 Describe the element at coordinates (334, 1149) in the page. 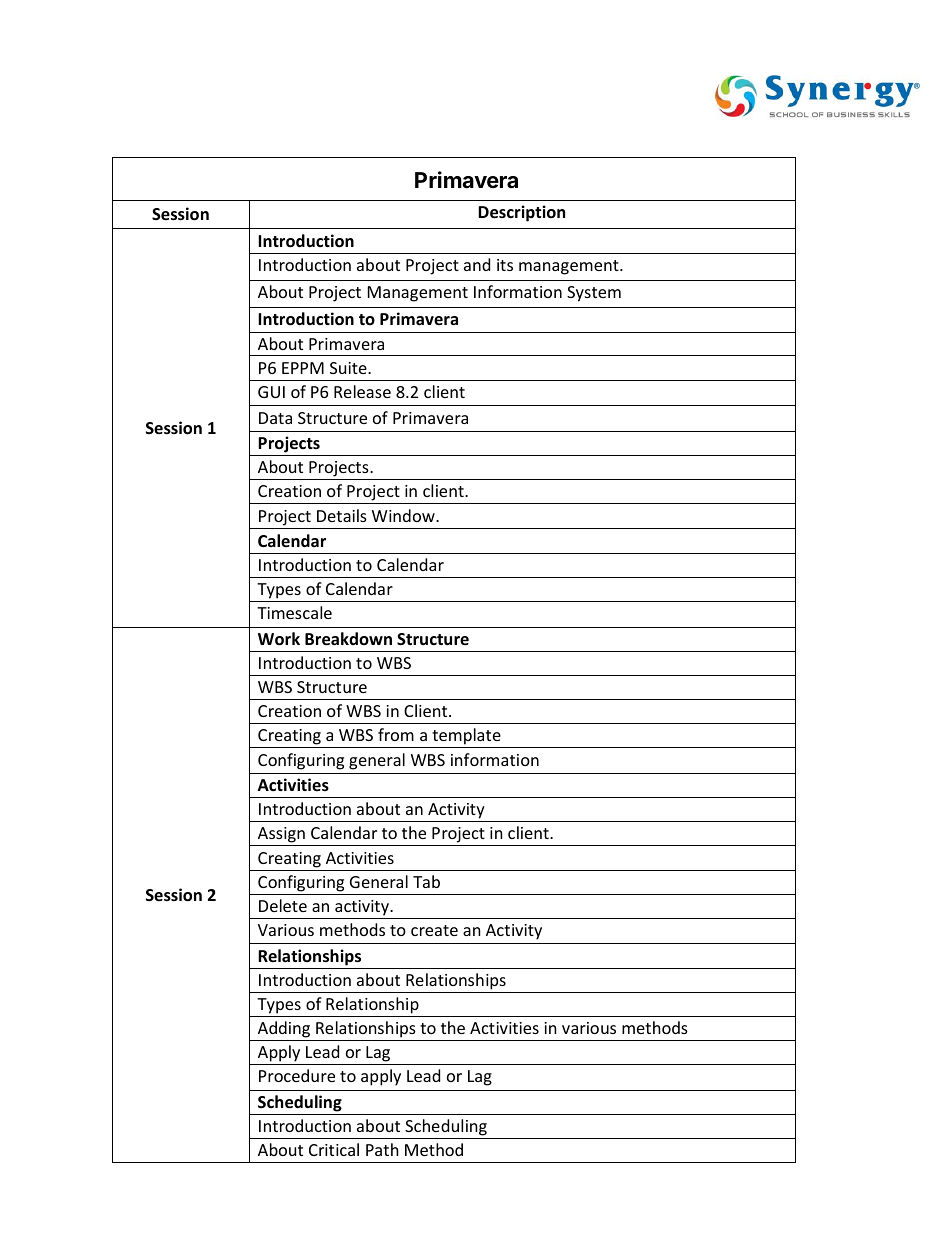

I see `Critical` at that location.
